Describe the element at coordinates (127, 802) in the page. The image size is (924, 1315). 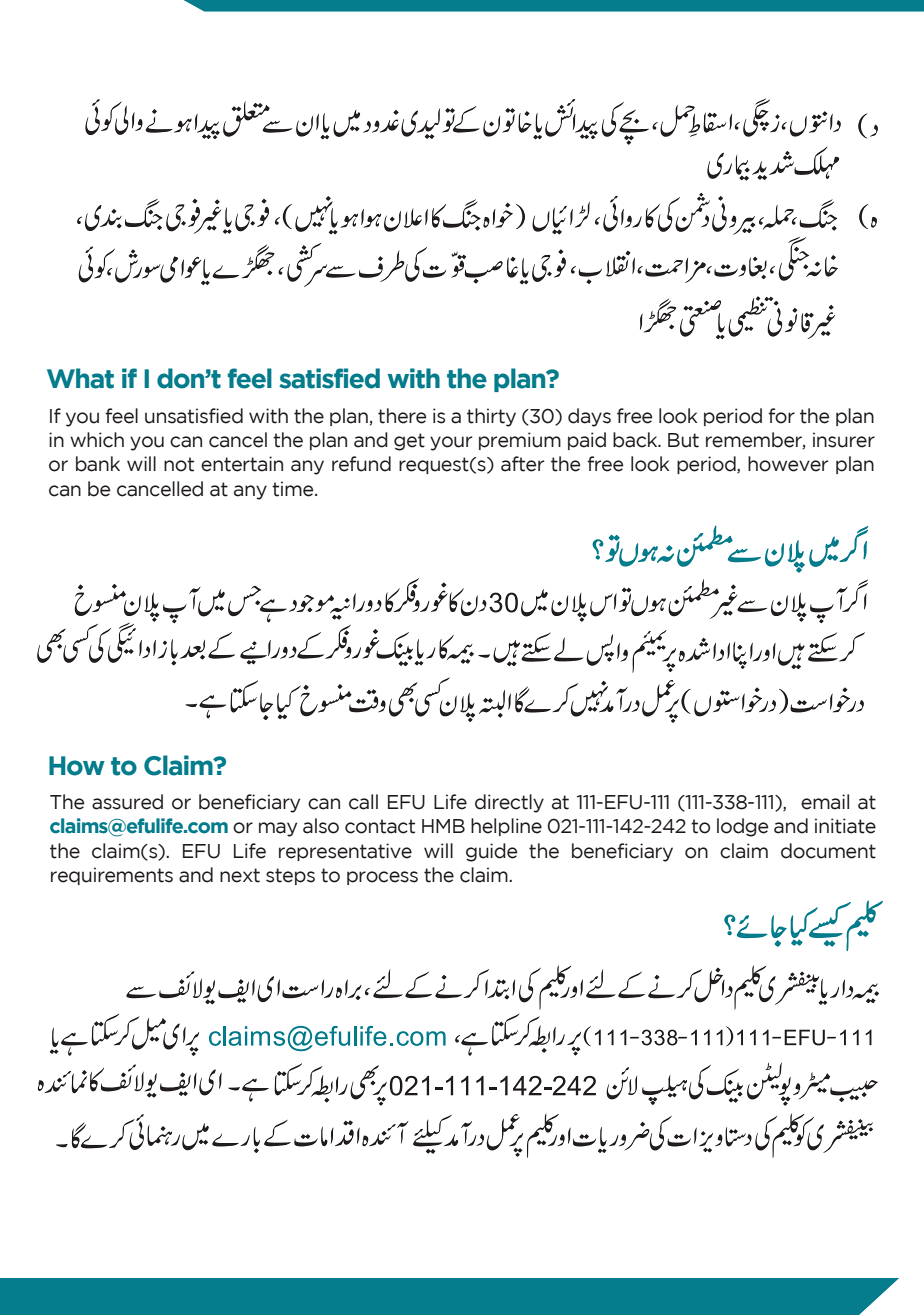
I see `assured` at that location.
